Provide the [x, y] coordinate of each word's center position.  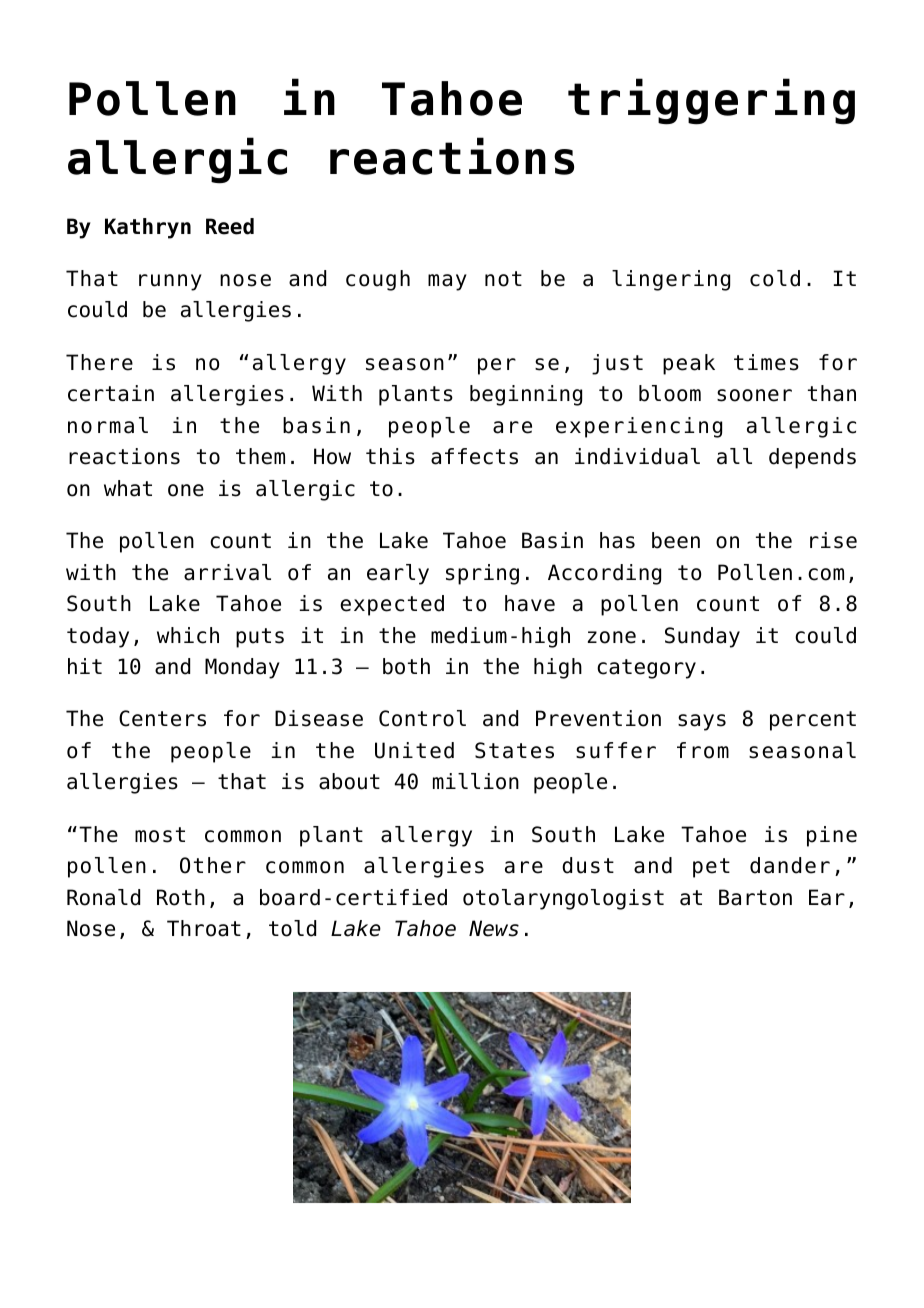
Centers [162, 718]
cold [775, 278]
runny [170, 282]
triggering [711, 101]
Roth [181, 897]
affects [474, 456]
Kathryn [148, 228]
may [447, 282]
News [494, 928]
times [766, 362]
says [702, 722]
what [128, 488]
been [676, 540]
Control [422, 718]
